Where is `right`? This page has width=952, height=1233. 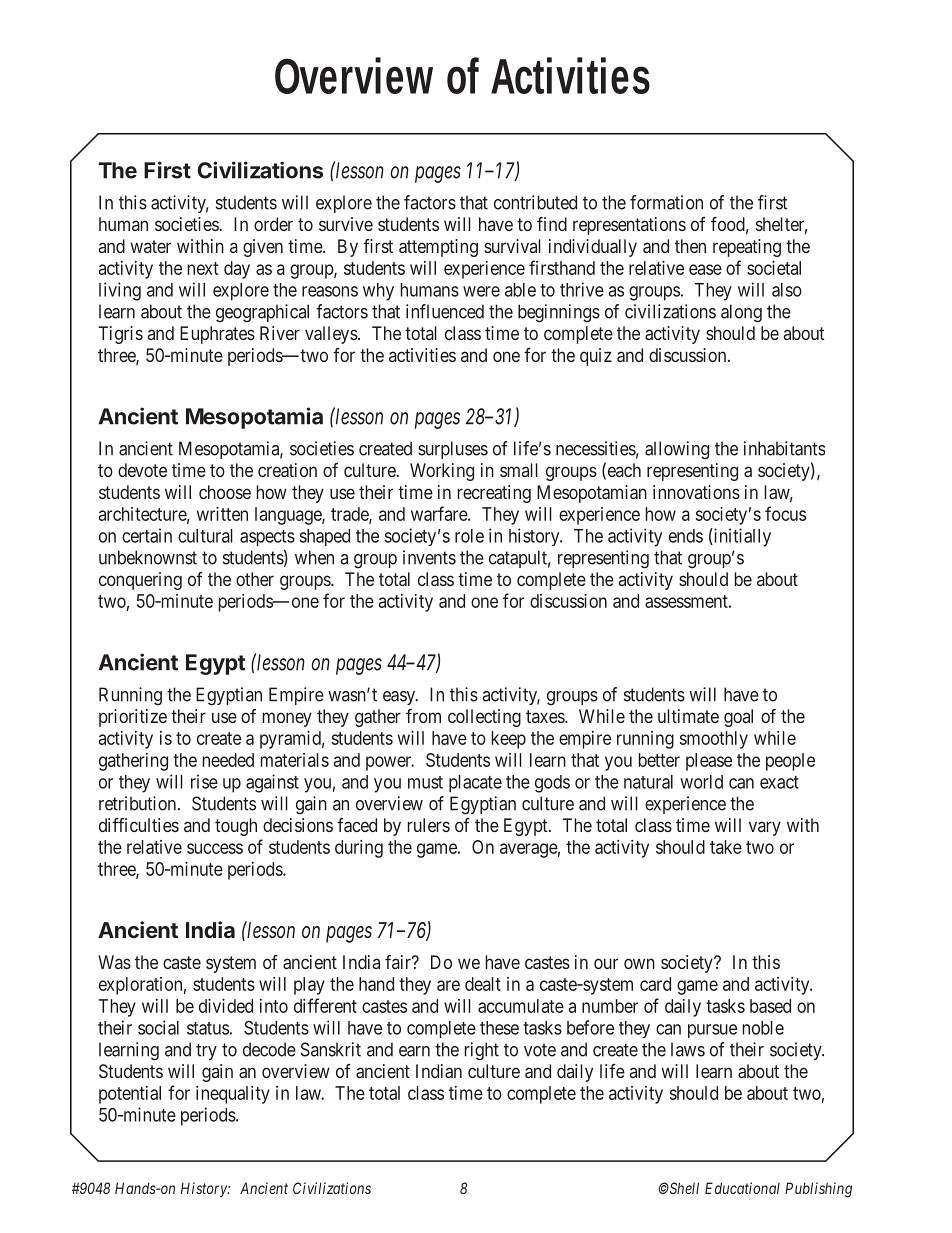 right is located at coordinates (482, 1051).
